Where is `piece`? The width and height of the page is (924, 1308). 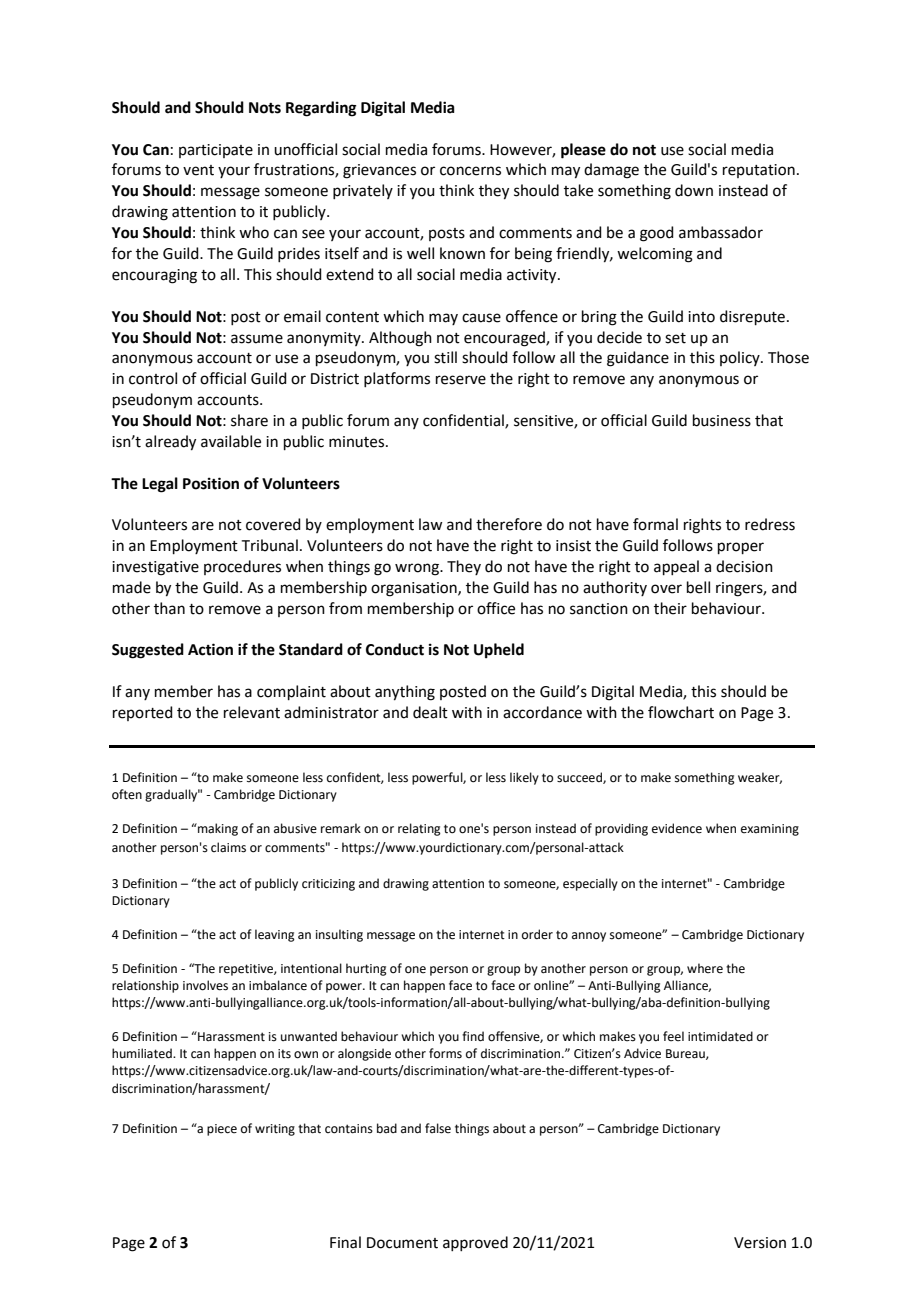 piece is located at coordinates (222, 1130).
